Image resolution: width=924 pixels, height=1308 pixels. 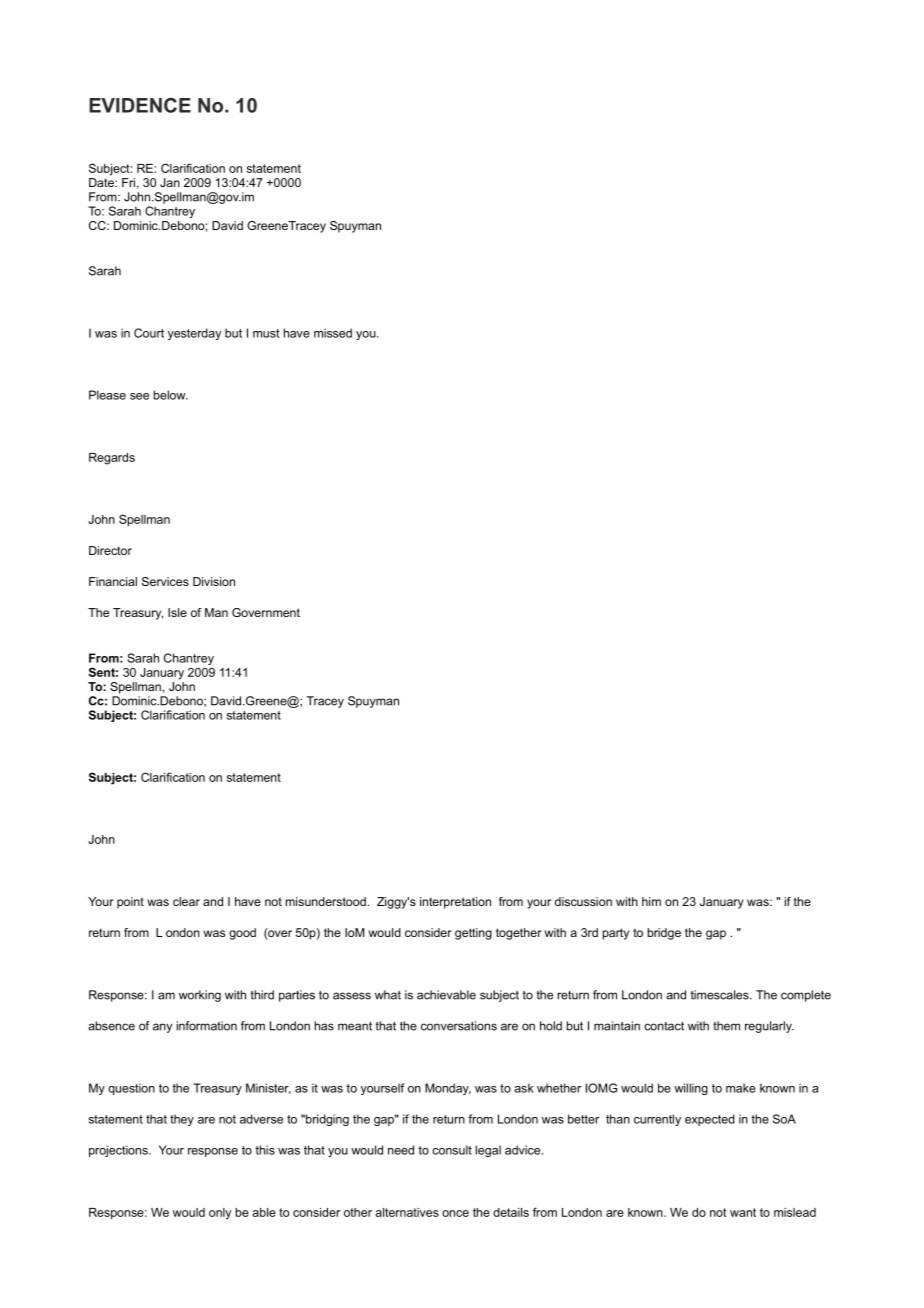 I want to click on only, so click(x=220, y=1214).
